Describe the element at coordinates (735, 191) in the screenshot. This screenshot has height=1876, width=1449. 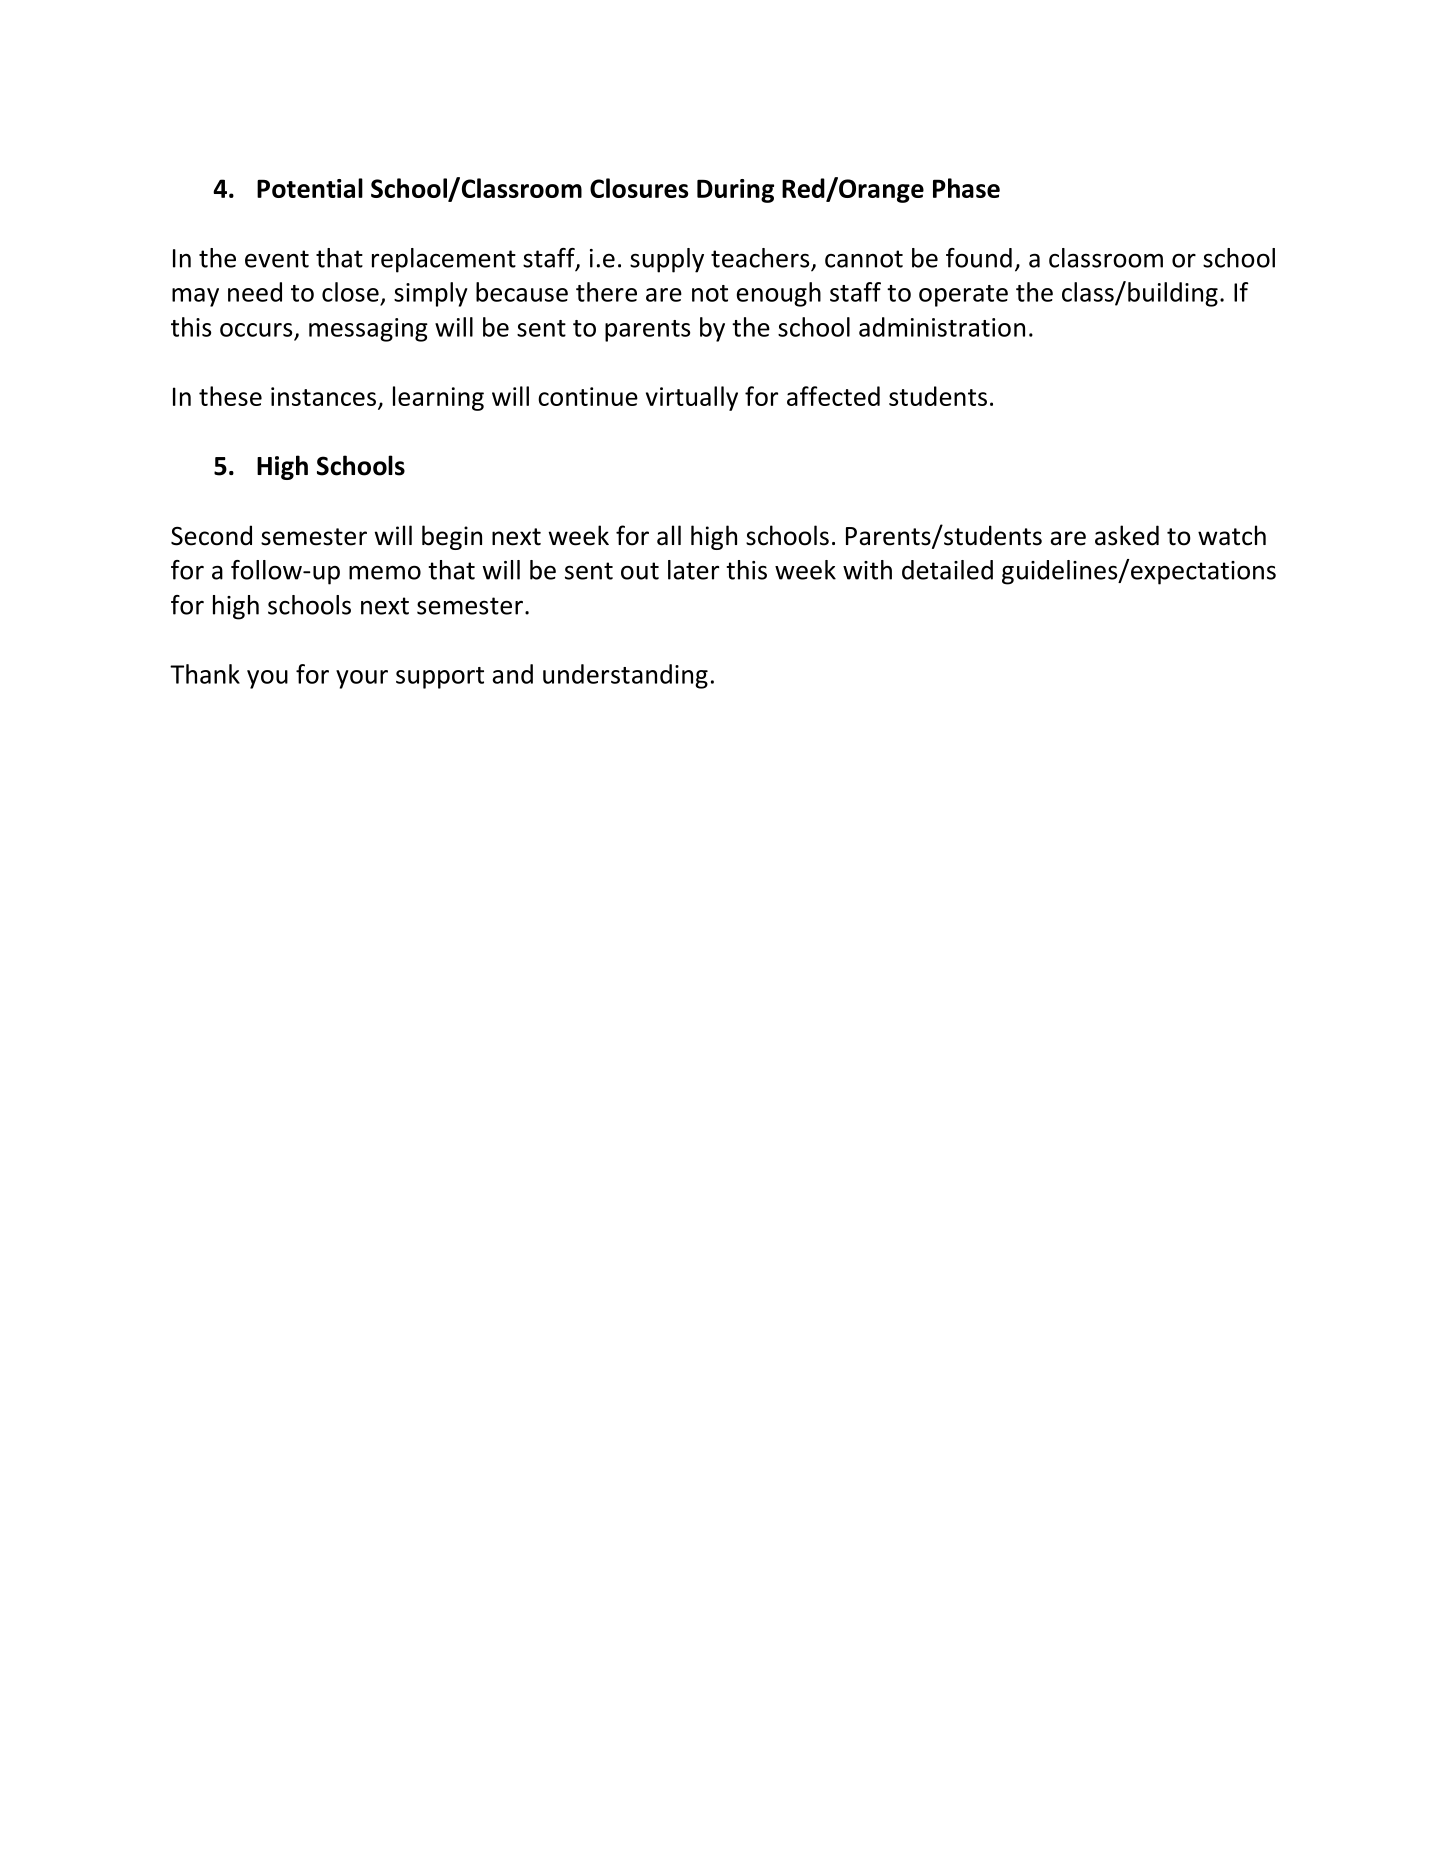
I see `During` at that location.
